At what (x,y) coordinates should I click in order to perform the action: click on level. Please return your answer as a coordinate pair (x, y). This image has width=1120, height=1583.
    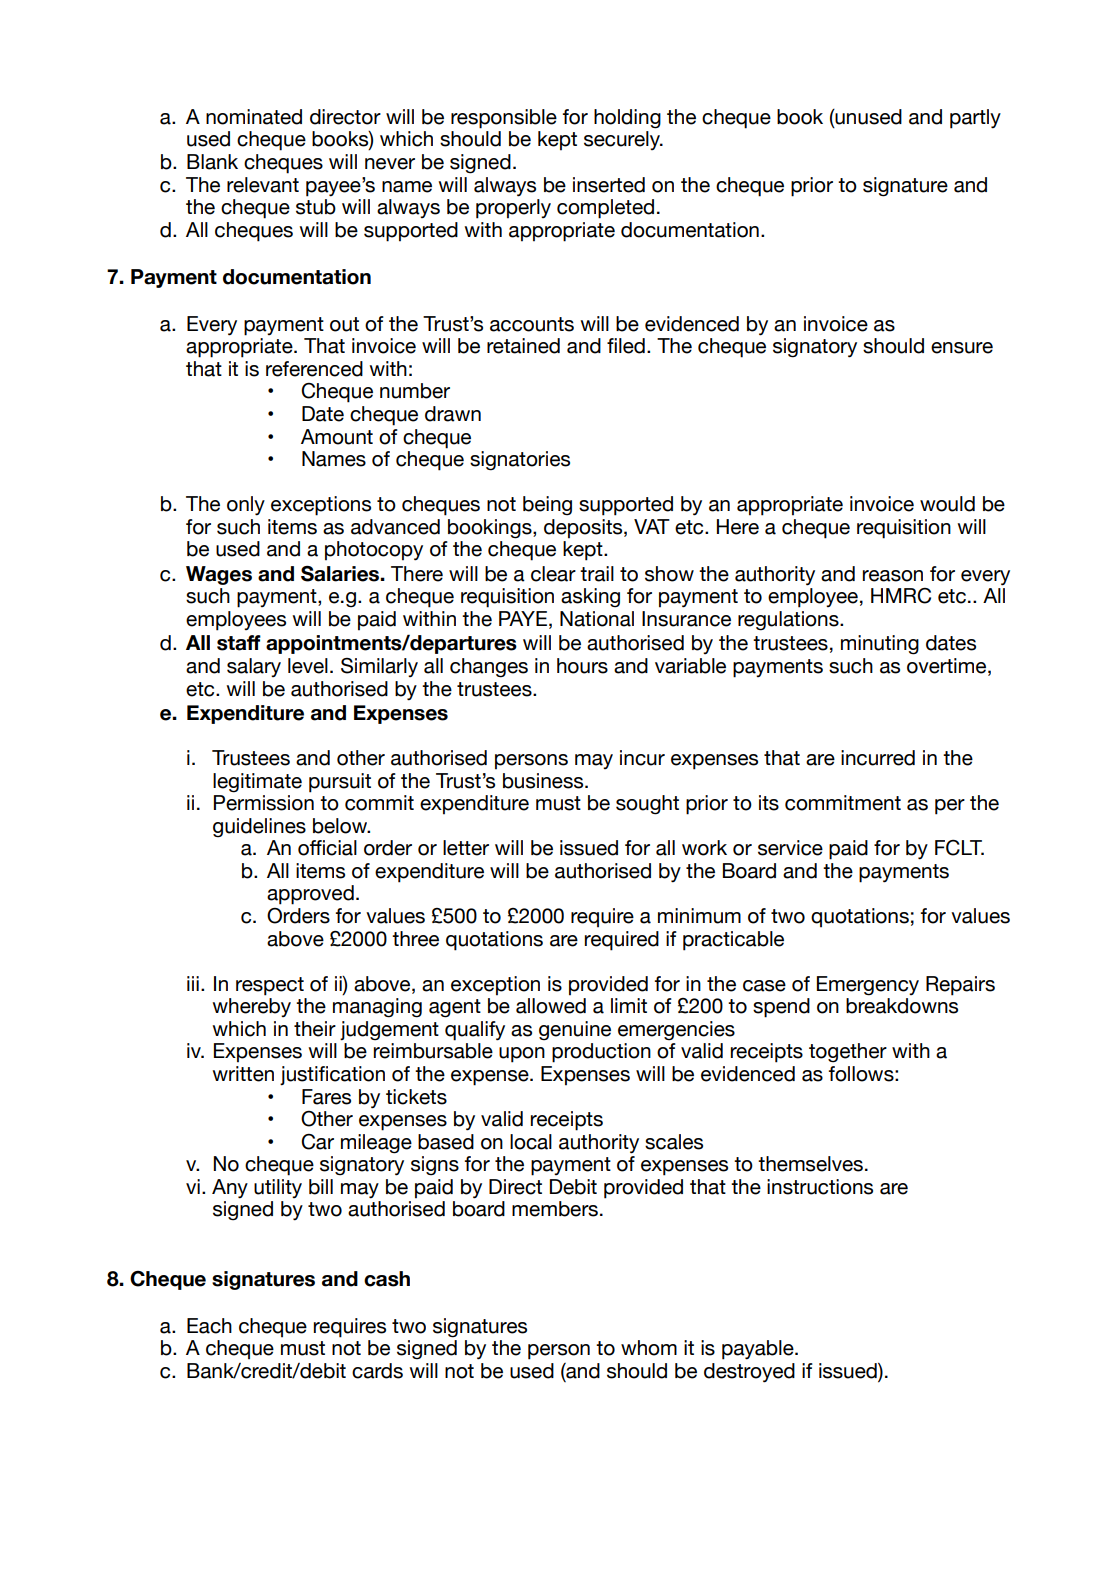
    Looking at the image, I should click on (308, 666).
